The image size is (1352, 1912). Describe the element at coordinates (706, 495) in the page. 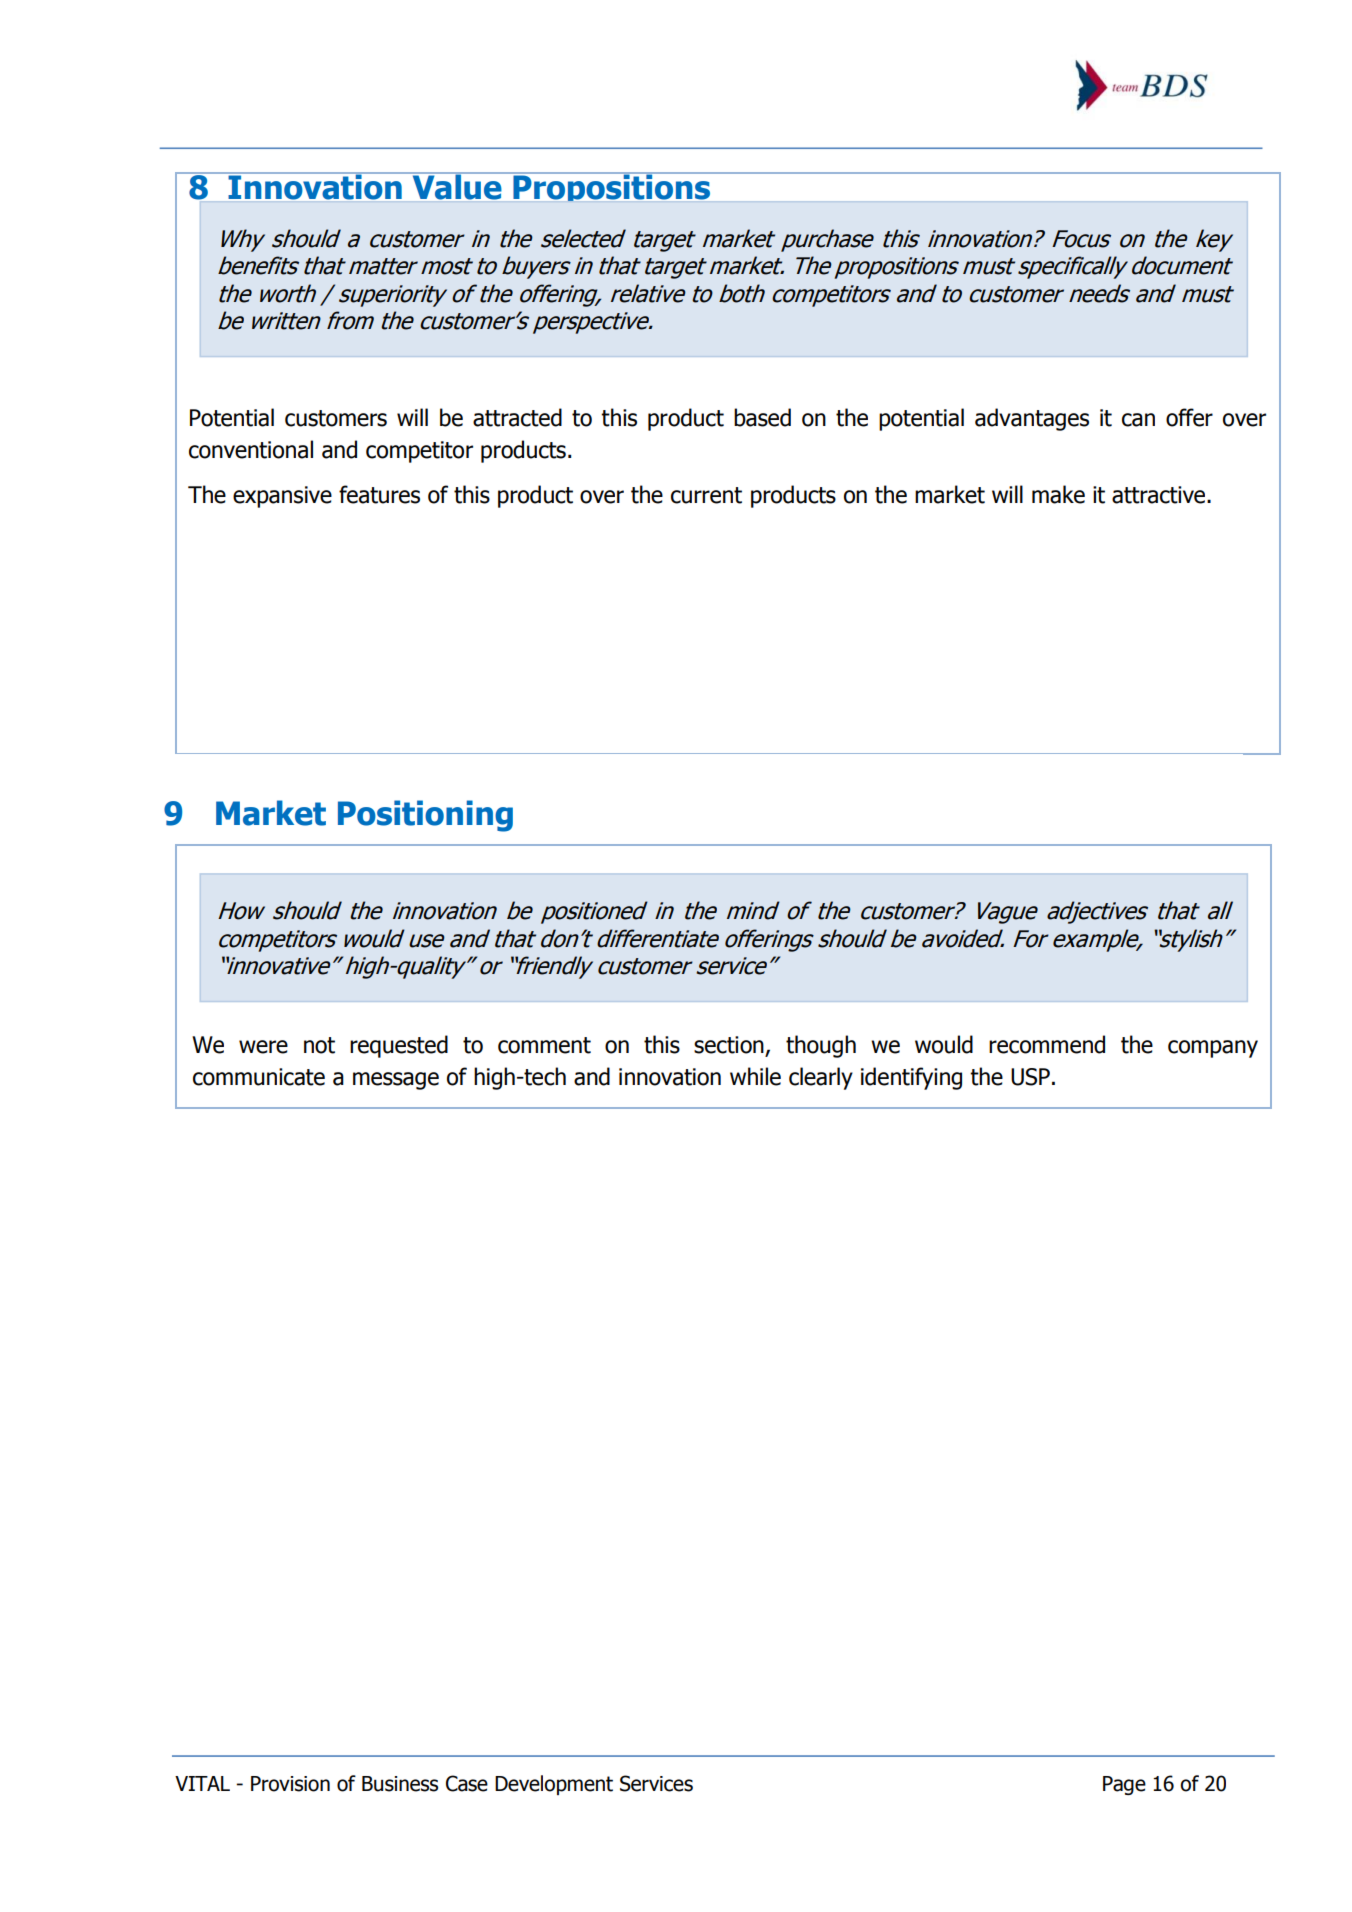

I see `current` at that location.
